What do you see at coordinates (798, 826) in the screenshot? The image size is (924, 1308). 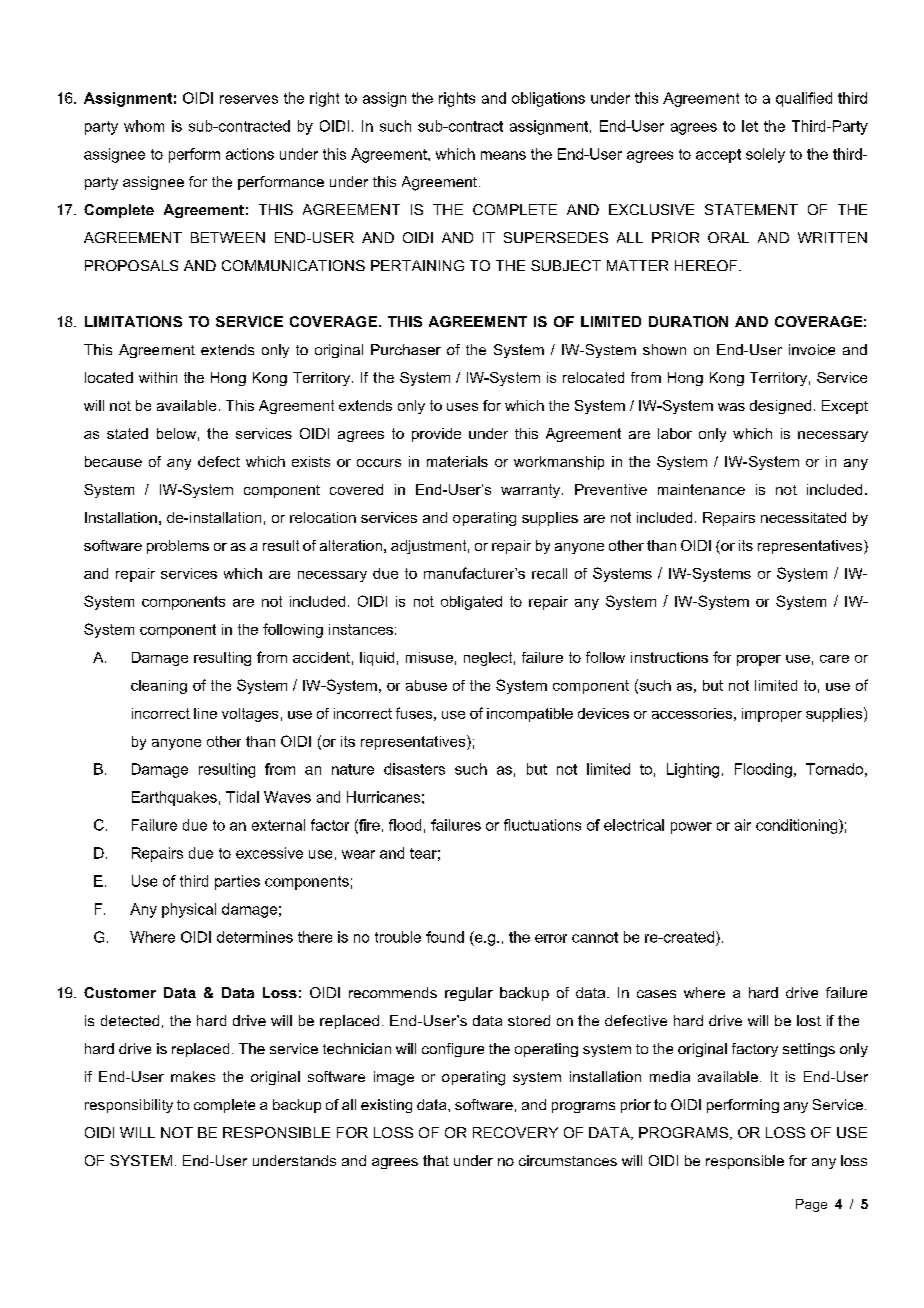 I see `conditioning` at bounding box center [798, 826].
